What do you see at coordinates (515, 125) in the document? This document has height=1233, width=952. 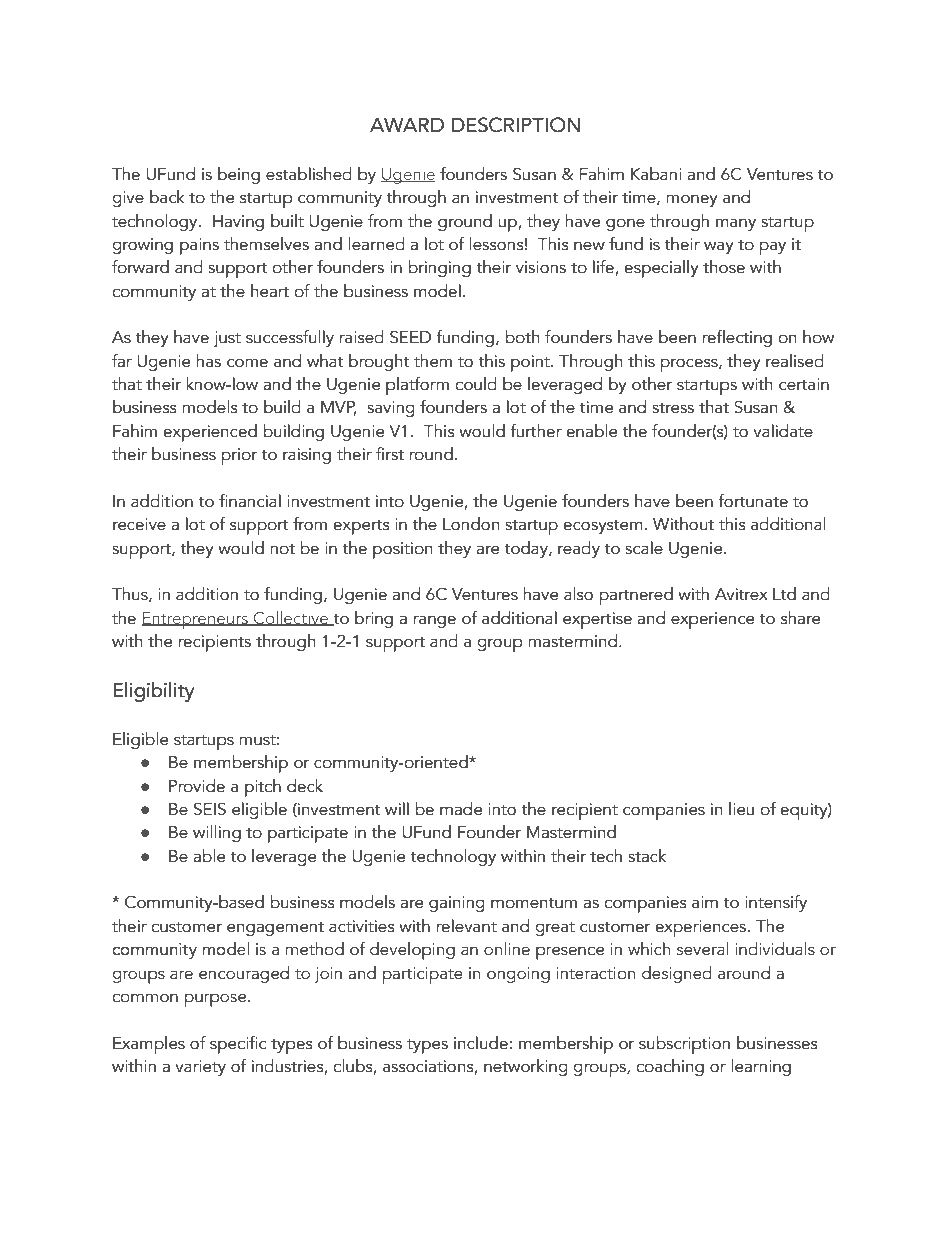 I see `DESCRIPTION` at bounding box center [515, 125].
